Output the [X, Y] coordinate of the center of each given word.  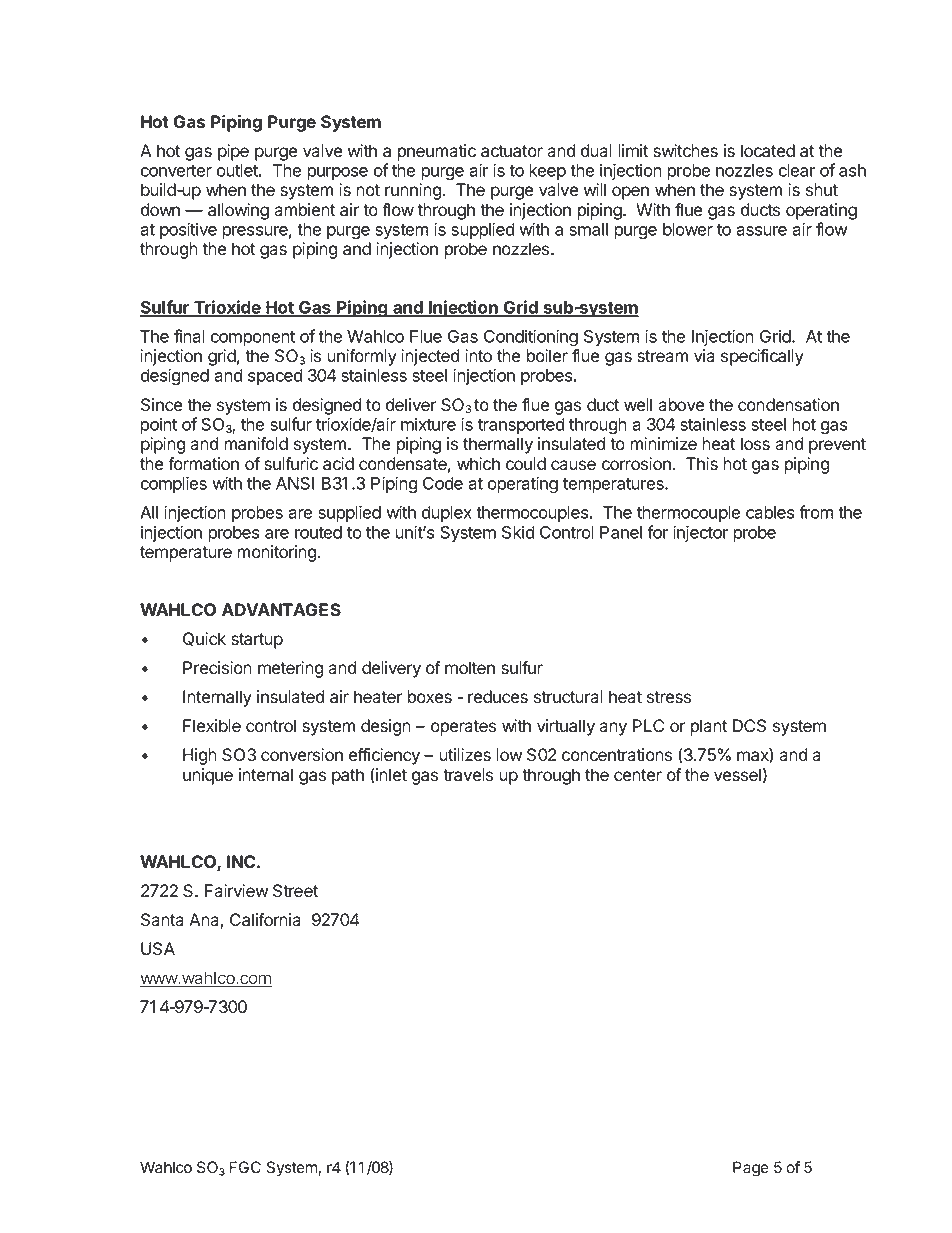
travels [468, 775]
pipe [233, 152]
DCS [749, 726]
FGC [245, 1167]
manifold [256, 444]
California [265, 920]
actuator [512, 151]
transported [521, 426]
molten [470, 668]
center [638, 775]
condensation [788, 405]
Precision [217, 668]
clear [797, 170]
